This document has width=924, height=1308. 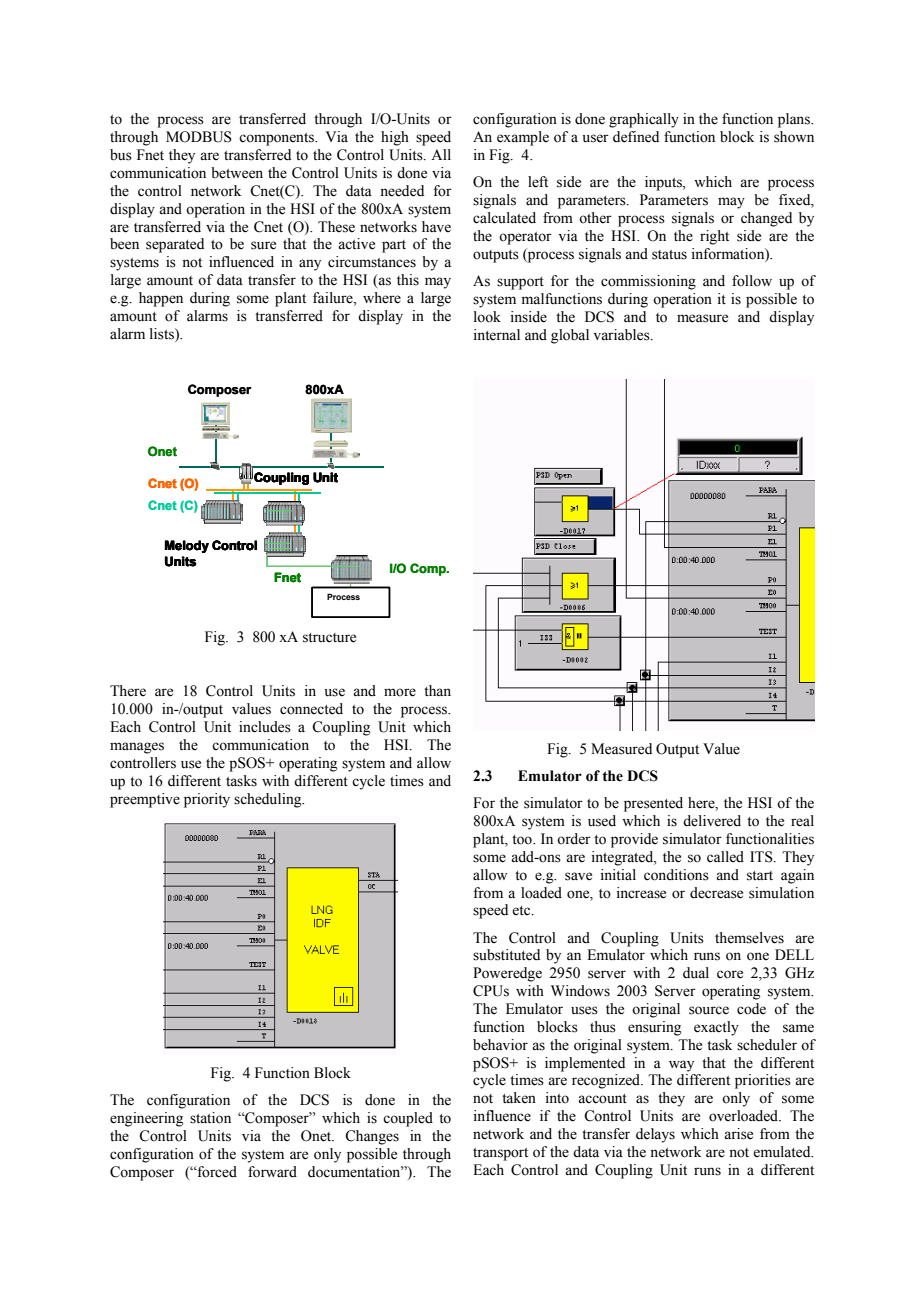 What do you see at coordinates (523, 138) in the document?
I see `example` at bounding box center [523, 138].
